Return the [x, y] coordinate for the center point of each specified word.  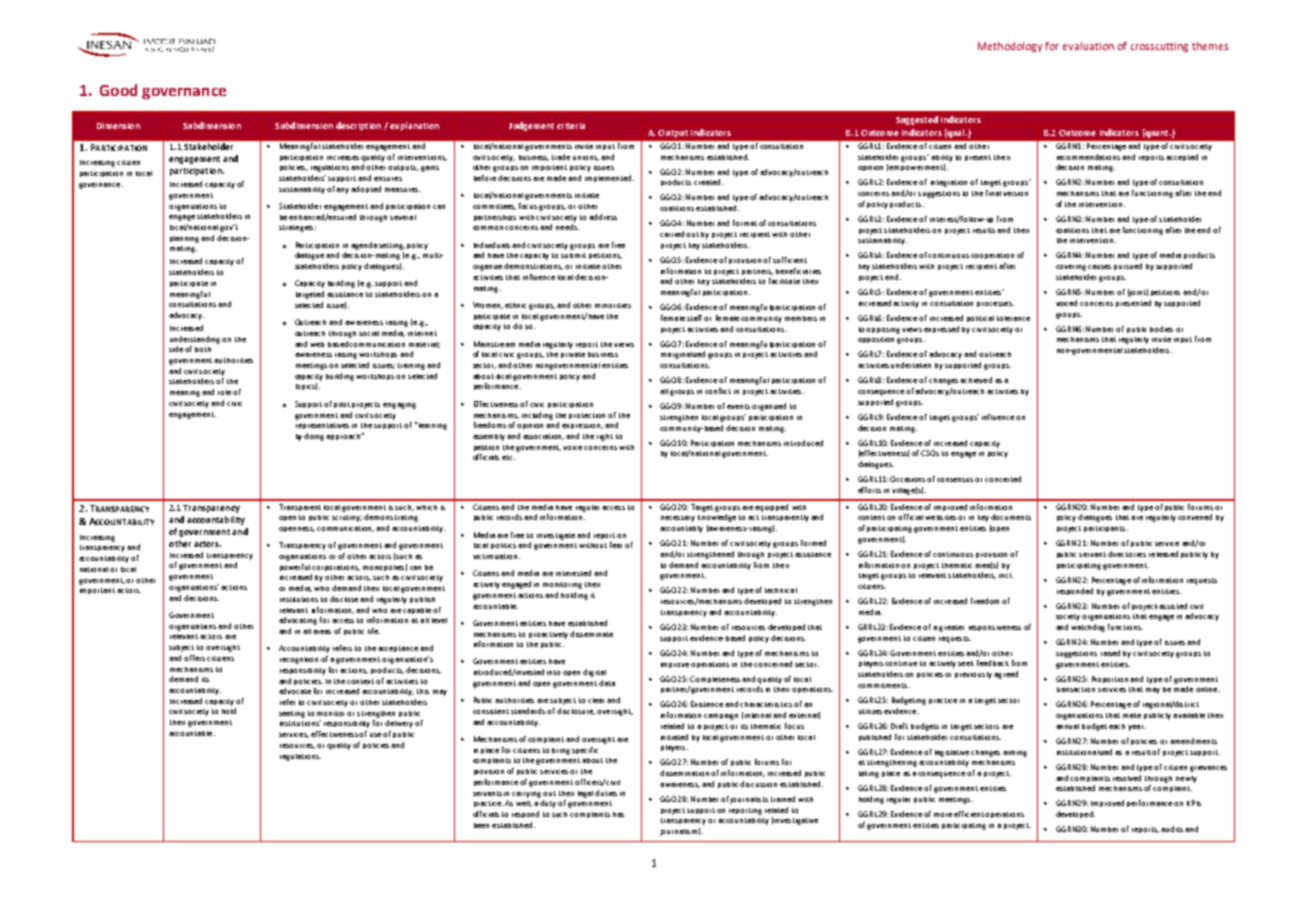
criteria [571, 126]
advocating [298, 621]
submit [573, 255]
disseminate [591, 634]
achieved [976, 380]
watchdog [1088, 628]
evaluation [1088, 46]
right [605, 437]
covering [1071, 268]
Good [118, 90]
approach [344, 436]
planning [186, 239]
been [481, 825]
